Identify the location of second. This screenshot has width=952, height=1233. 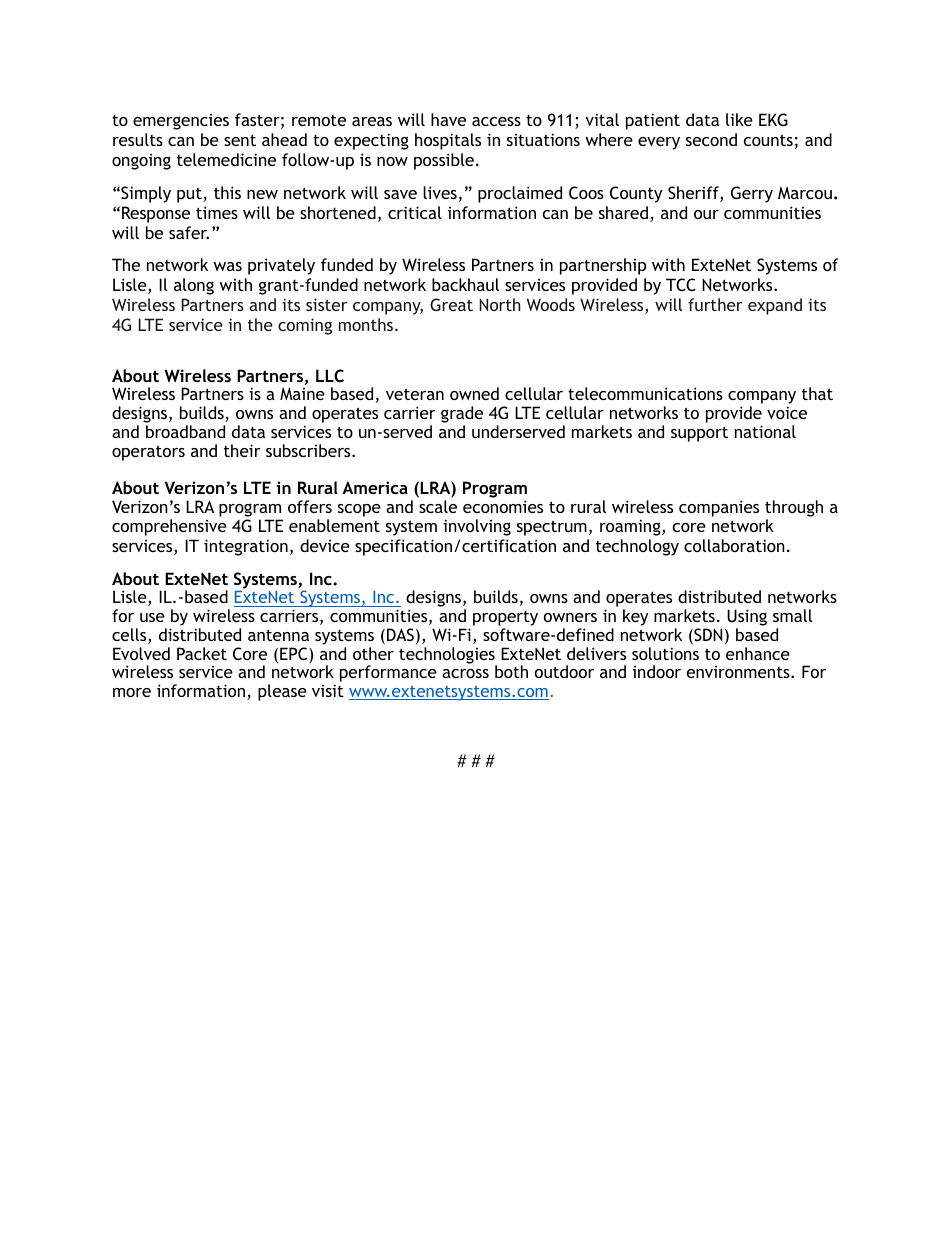
(711, 139).
